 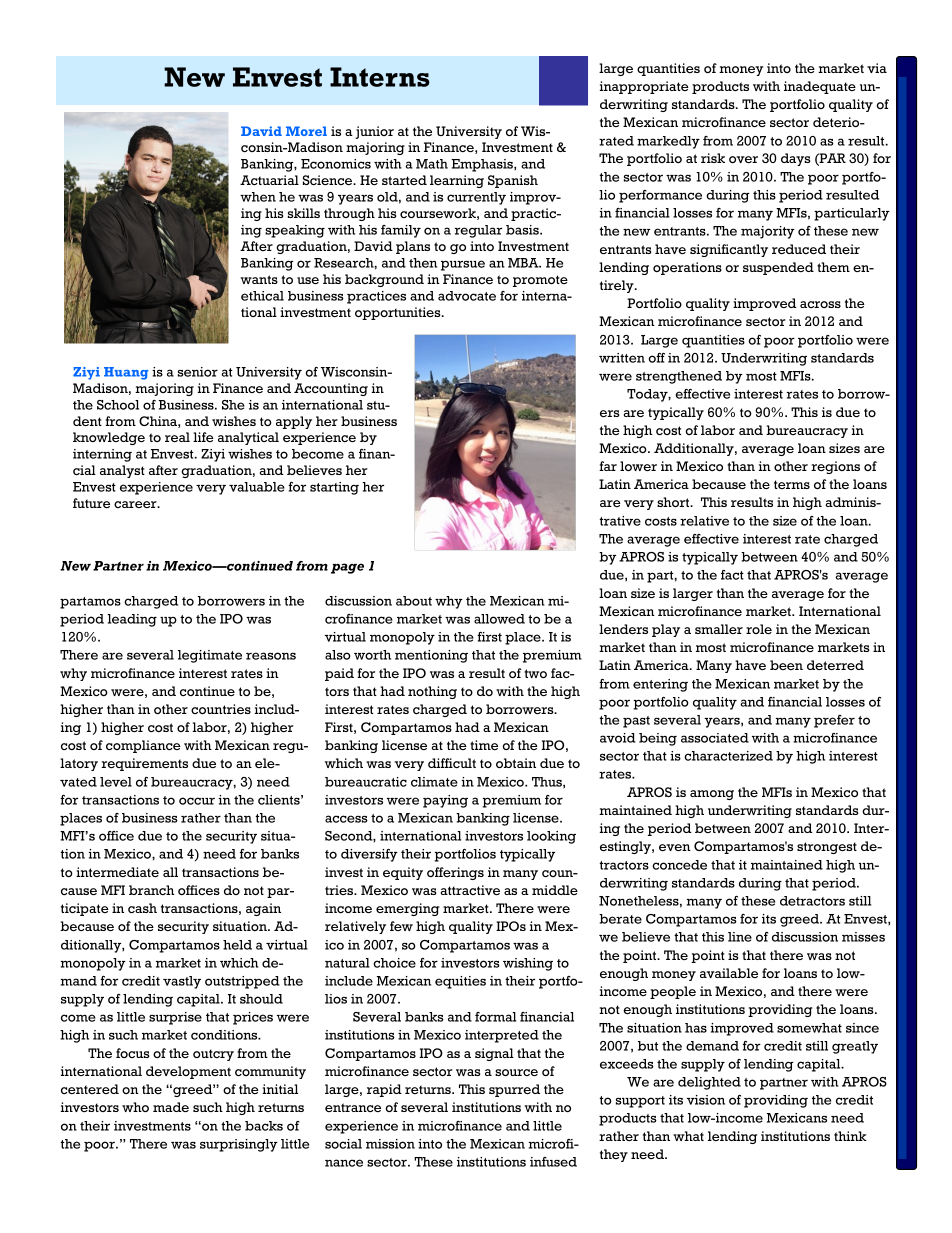 What do you see at coordinates (455, 873) in the screenshot?
I see `offerings` at bounding box center [455, 873].
